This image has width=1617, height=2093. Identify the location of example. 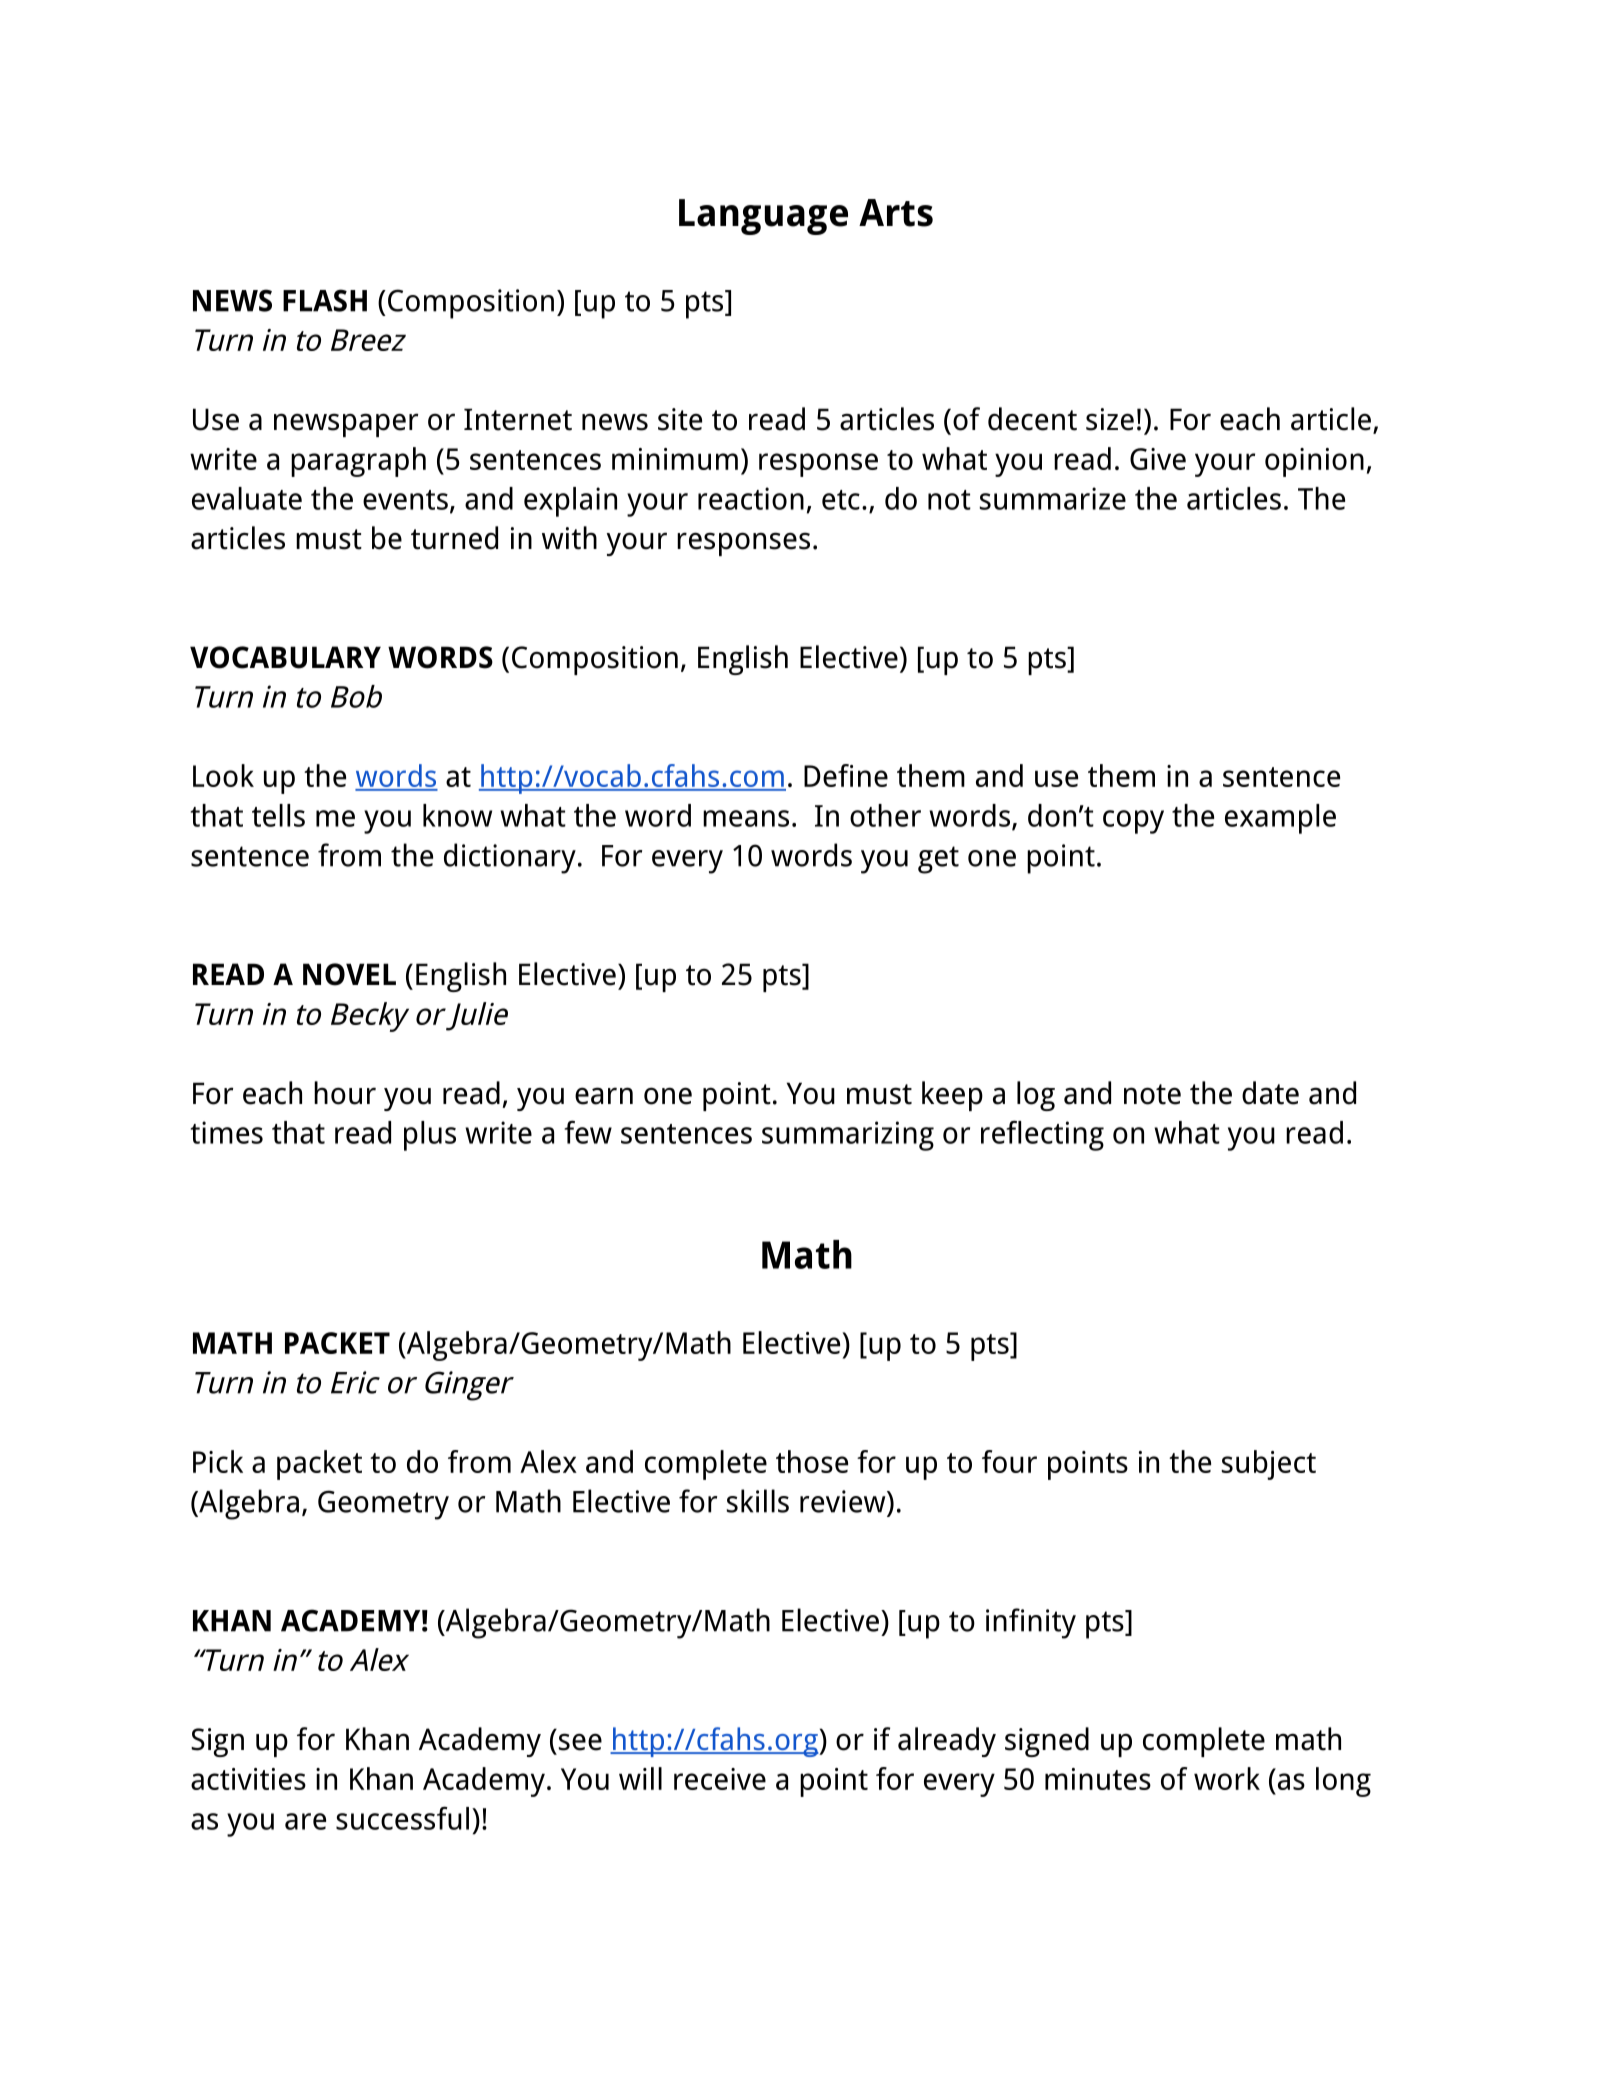
(1280, 819).
